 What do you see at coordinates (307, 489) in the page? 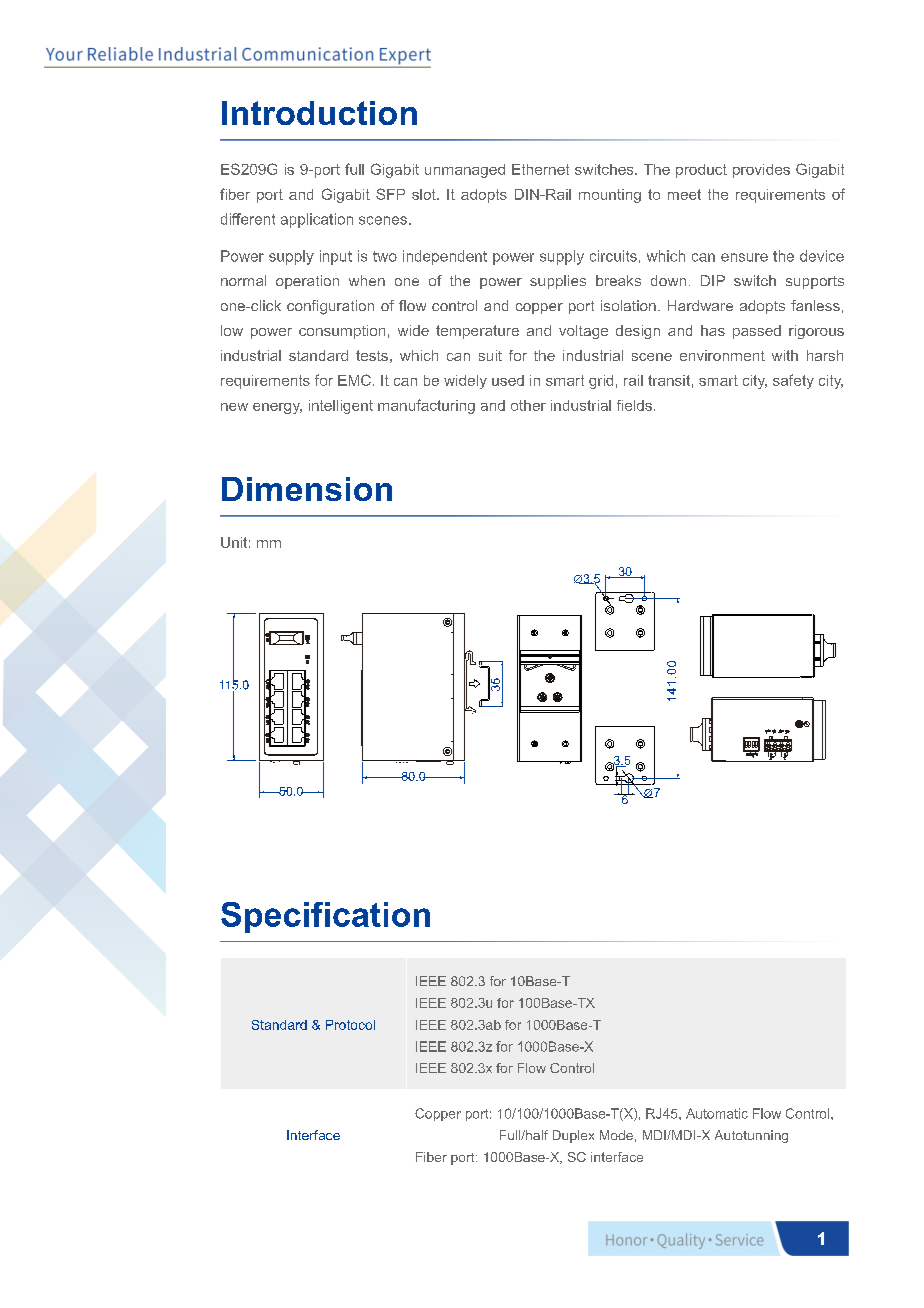
I see `Dimension` at bounding box center [307, 489].
